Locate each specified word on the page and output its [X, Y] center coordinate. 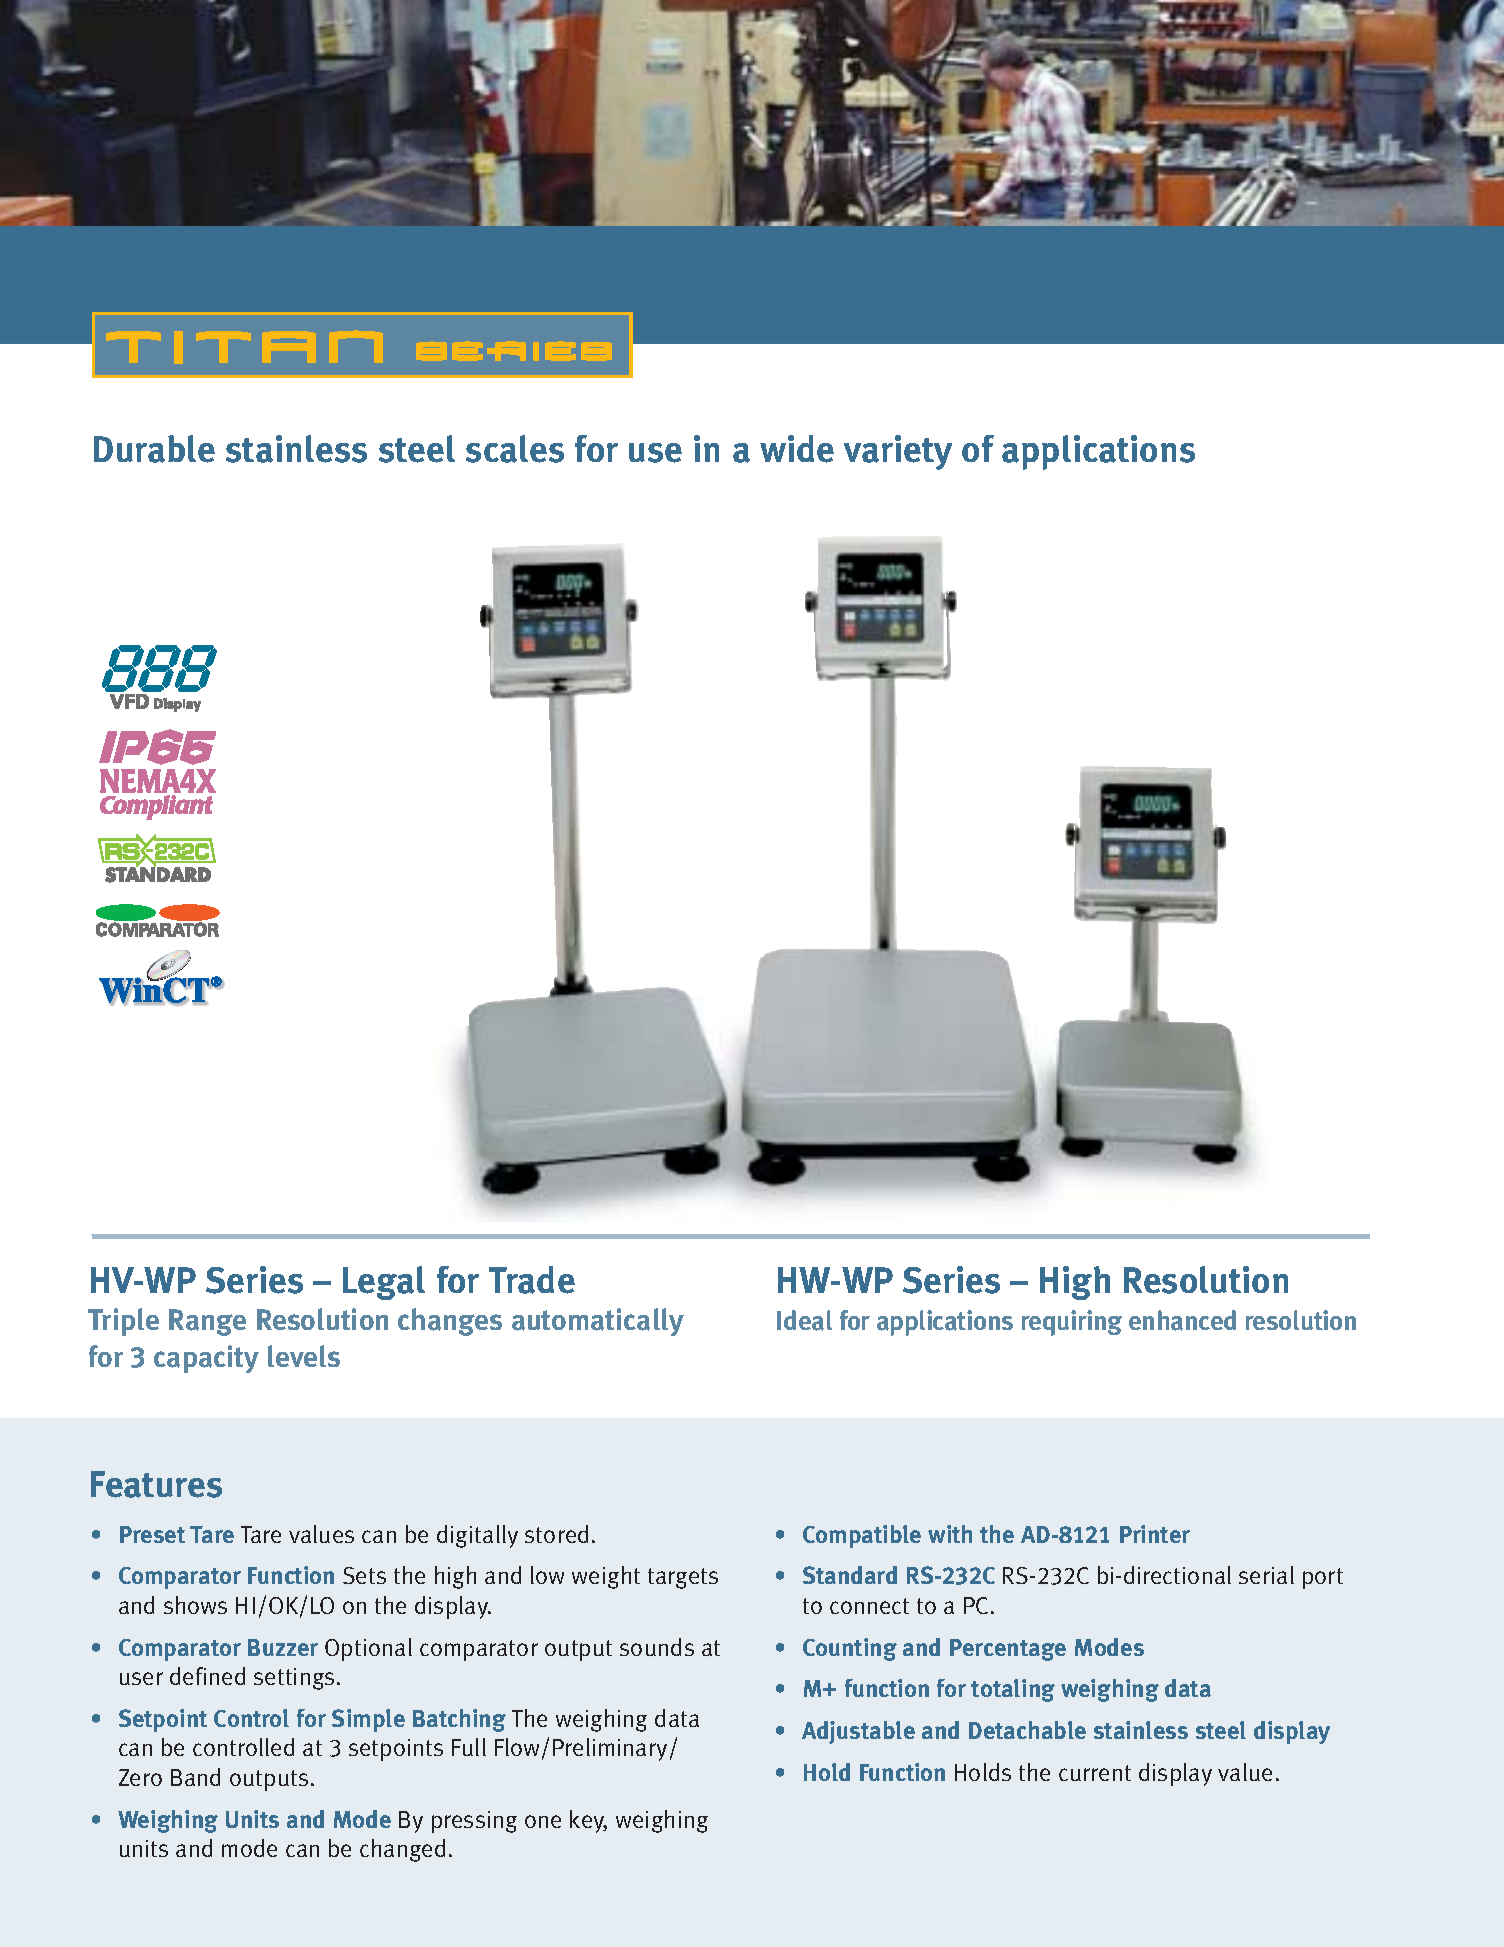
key [588, 1821]
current [1095, 1773]
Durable [154, 449]
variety [898, 452]
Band [195, 1777]
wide [797, 449]
